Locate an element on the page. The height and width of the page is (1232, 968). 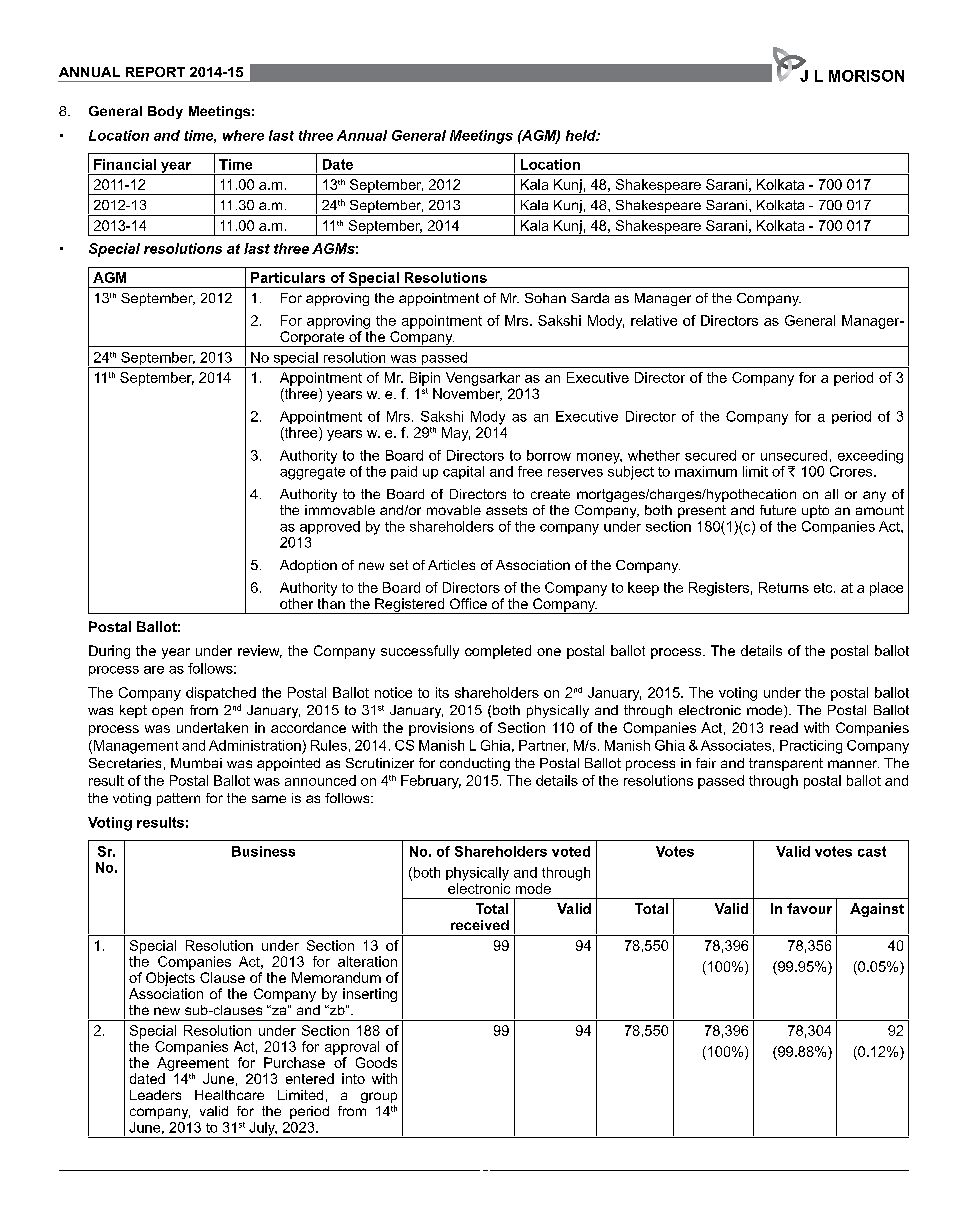
relative is located at coordinates (654, 320).
